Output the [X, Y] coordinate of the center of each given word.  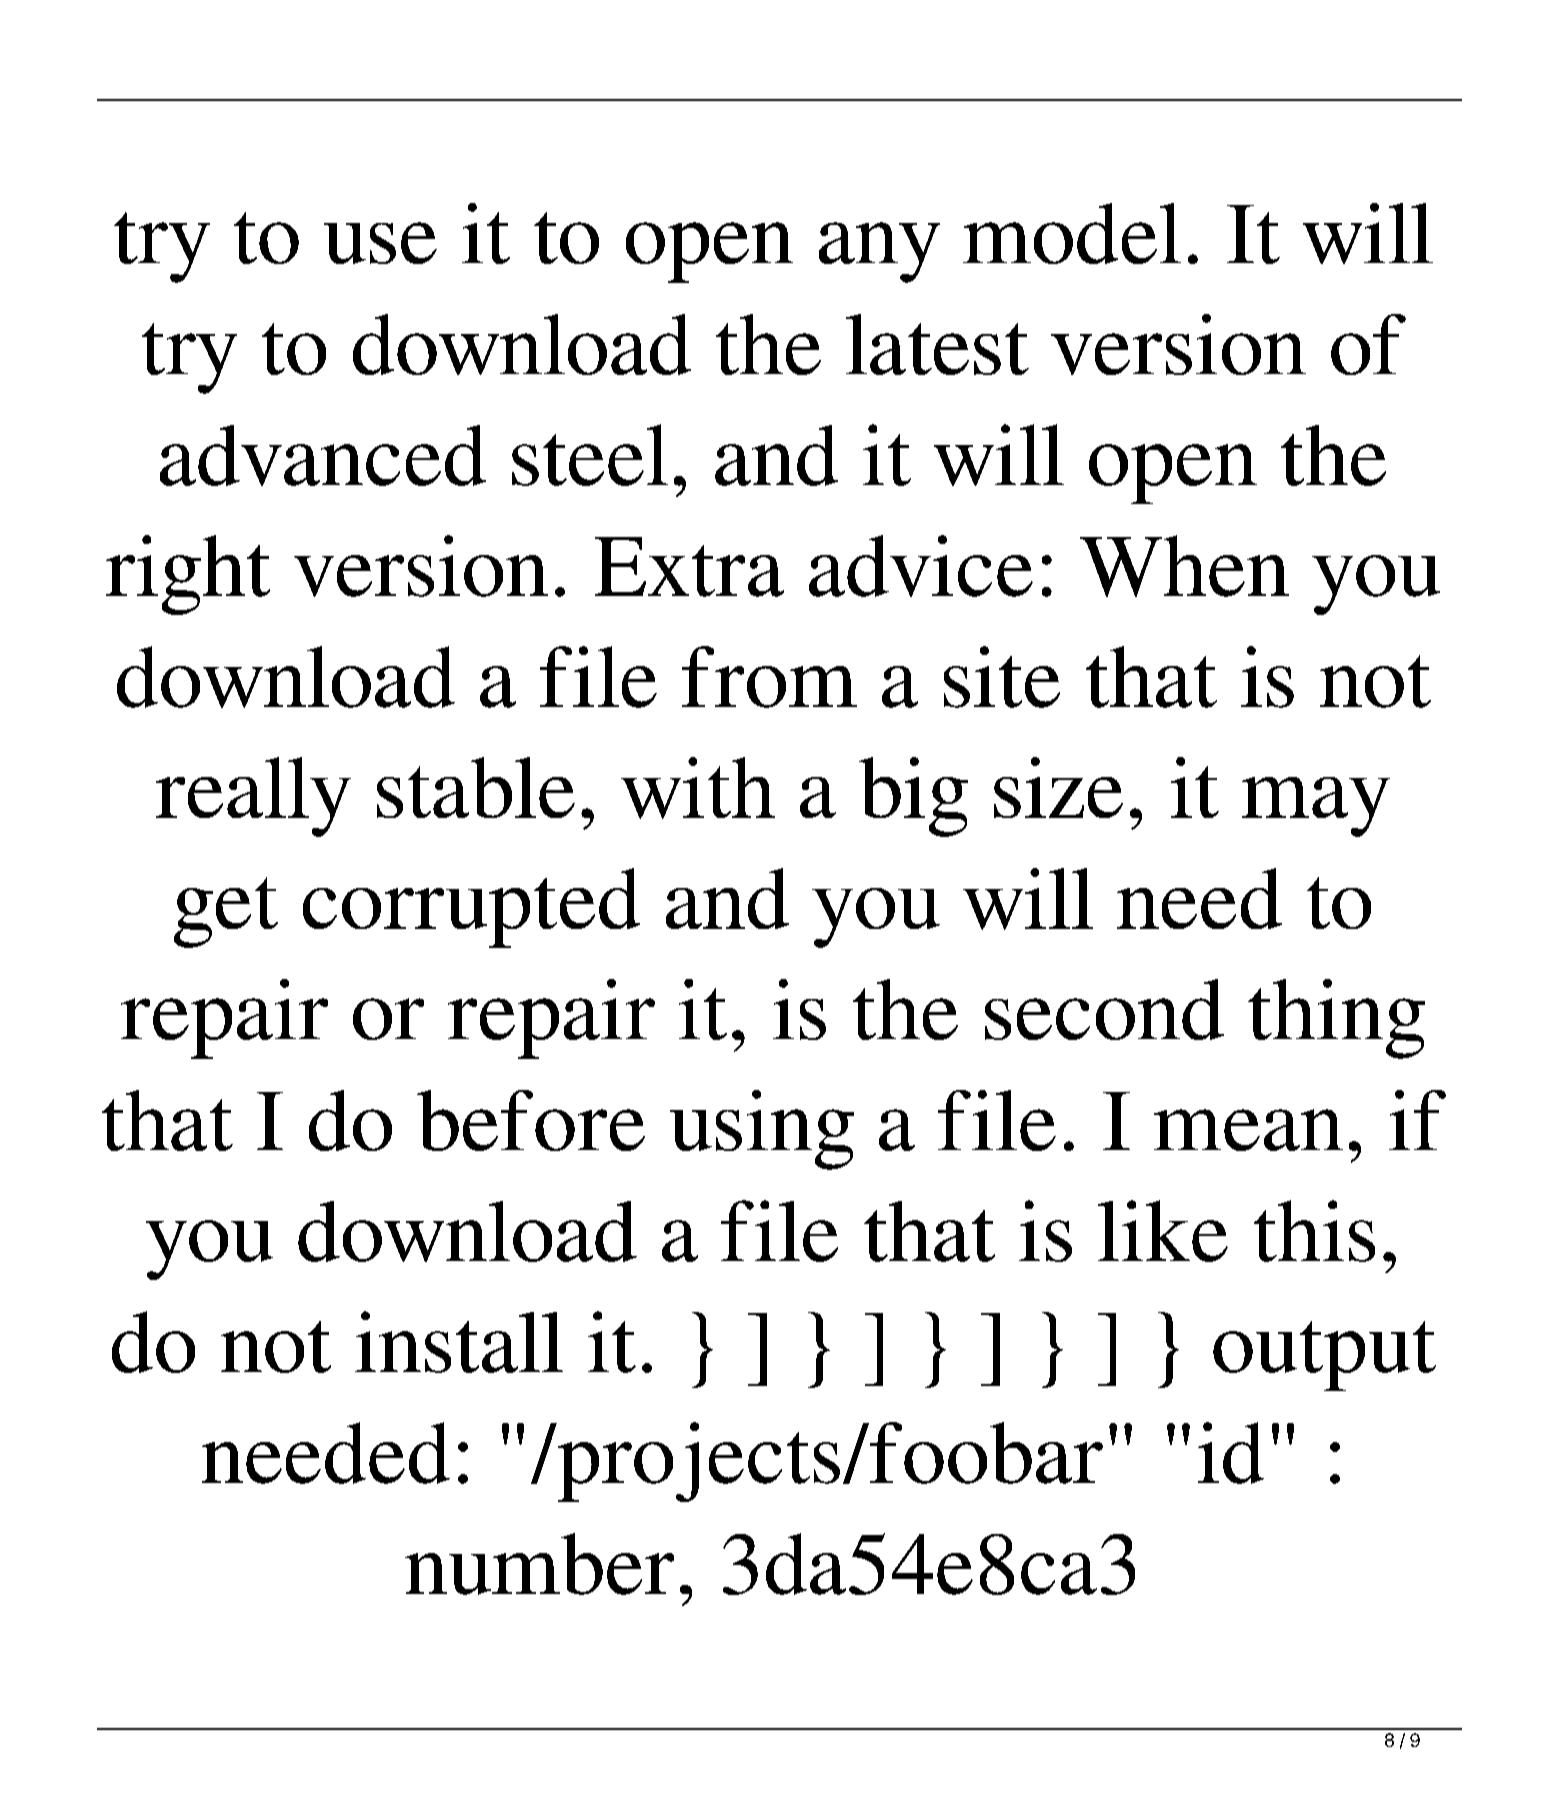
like [1163, 1231]
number [539, 1564]
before [531, 1120]
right [188, 575]
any [879, 252]
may [1316, 807]
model [1072, 233]
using [762, 1130]
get [226, 912]
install [459, 1342]
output [1324, 1356]
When [1184, 566]
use [380, 243]
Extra [689, 567]
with [698, 788]
